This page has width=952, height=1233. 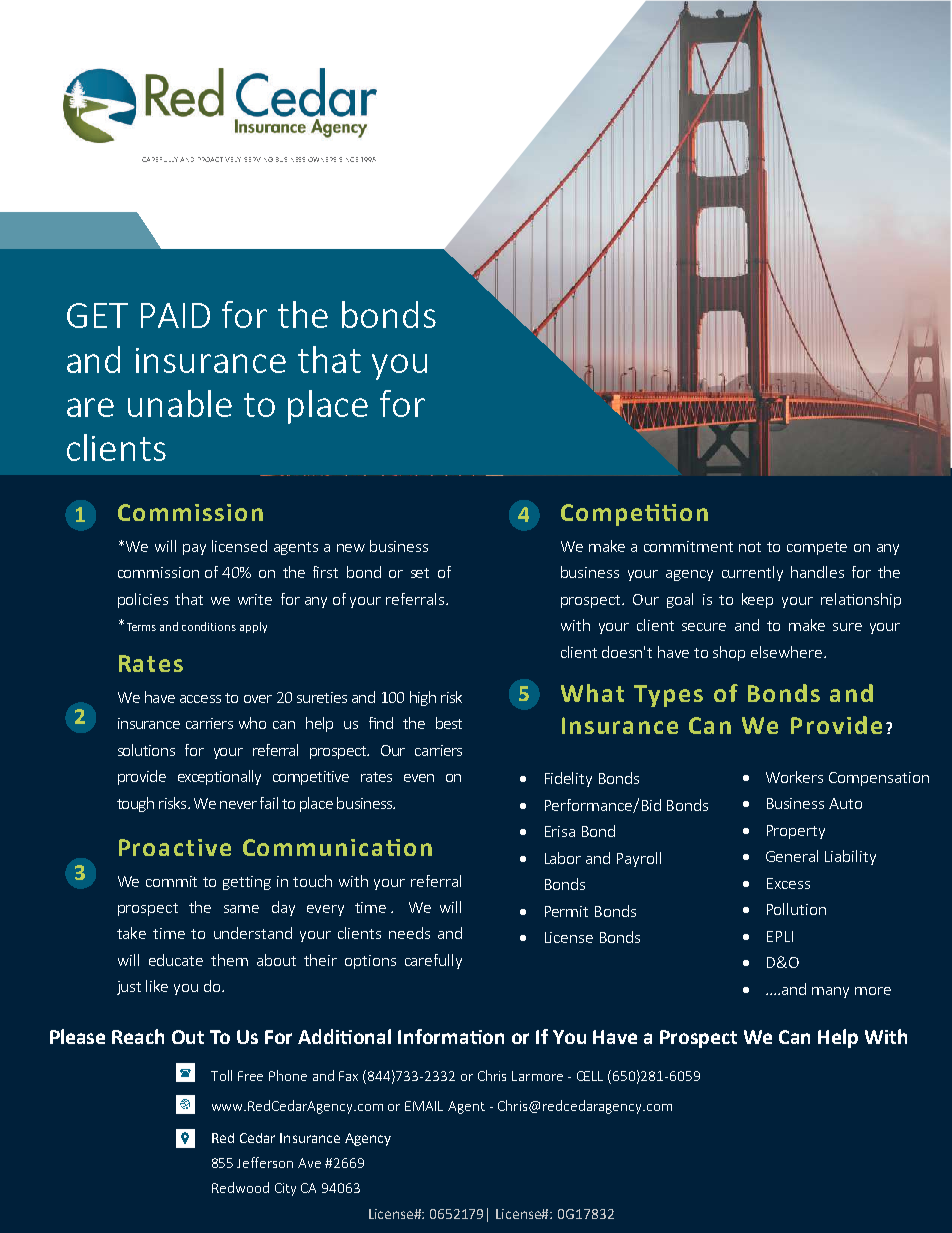 What do you see at coordinates (135, 804) in the page?
I see `tough` at bounding box center [135, 804].
